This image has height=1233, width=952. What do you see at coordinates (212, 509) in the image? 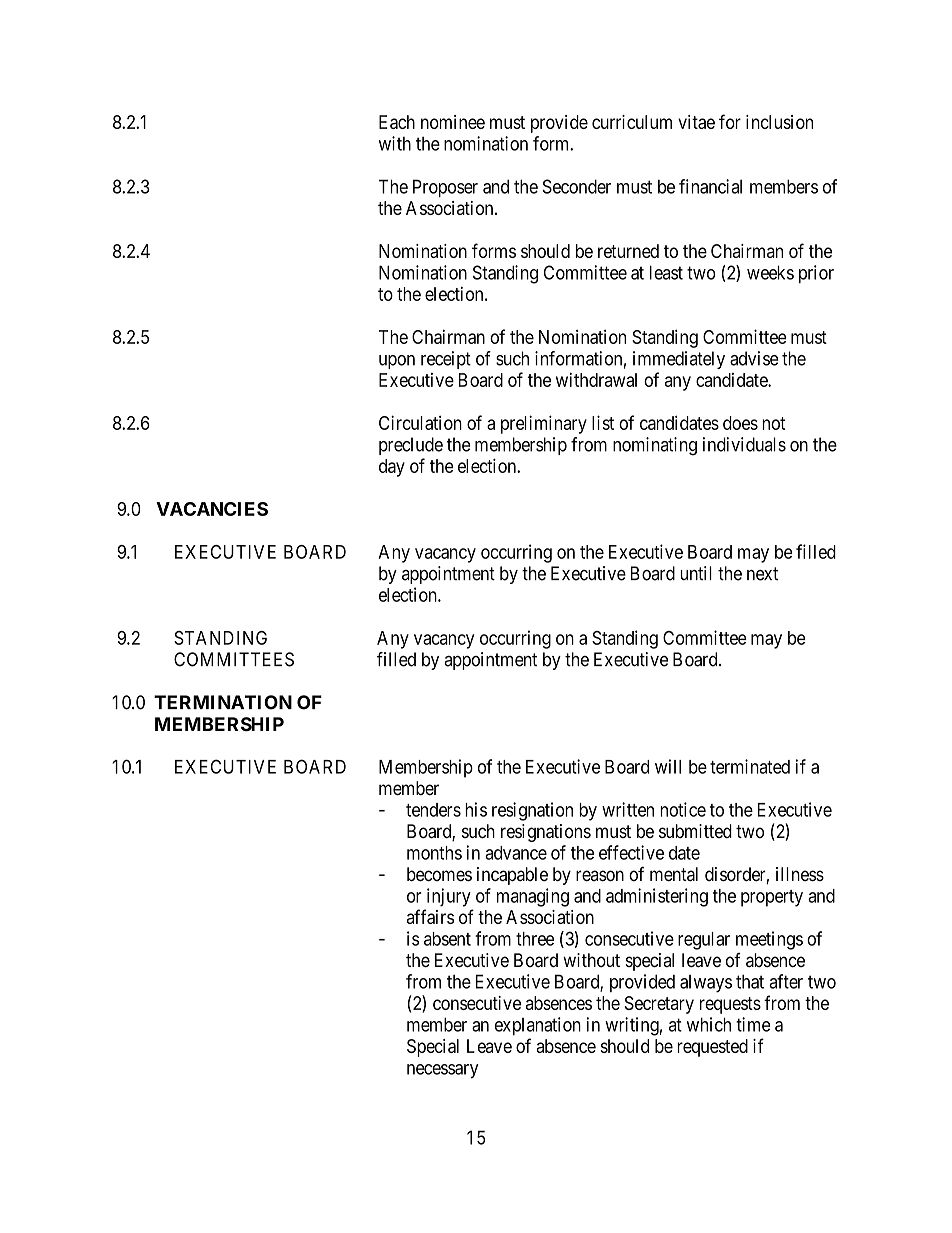
I see `VACANCIES` at bounding box center [212, 509].
